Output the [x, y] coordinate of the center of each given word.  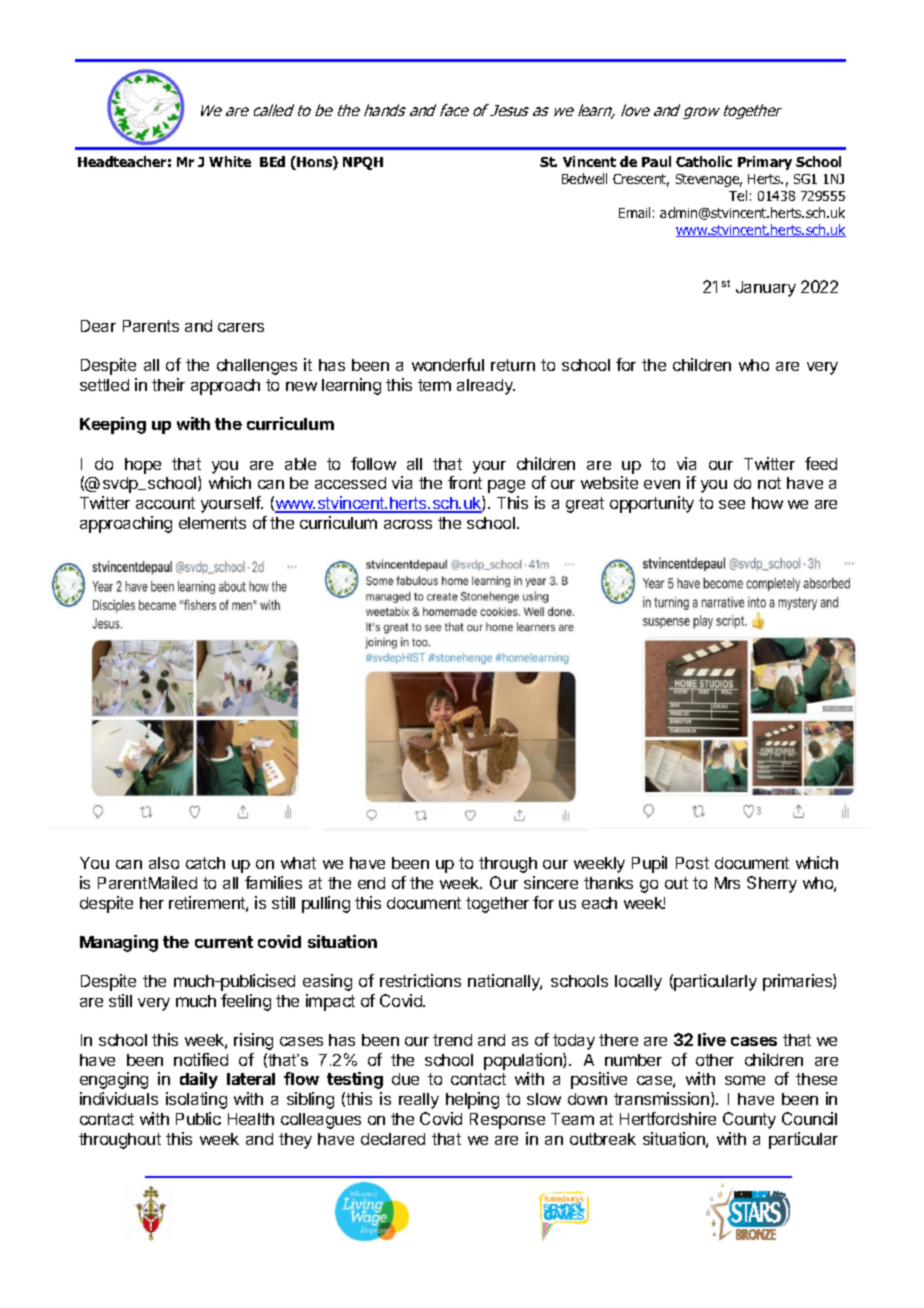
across [408, 524]
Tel [738, 195]
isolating [196, 1100]
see [732, 504]
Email [634, 212]
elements [212, 523]
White [230, 161]
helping [472, 1100]
